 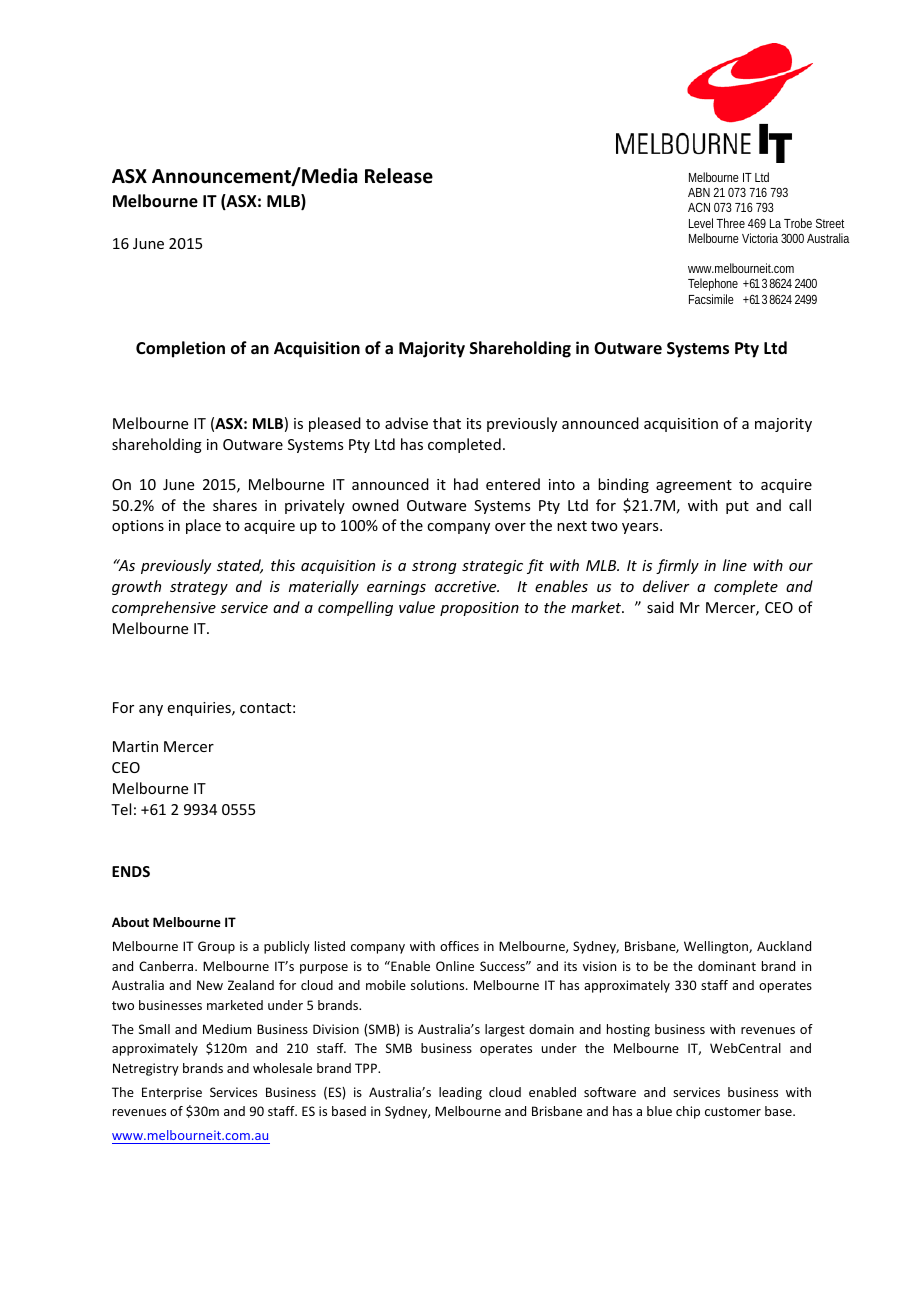 I want to click on put, so click(x=737, y=507).
